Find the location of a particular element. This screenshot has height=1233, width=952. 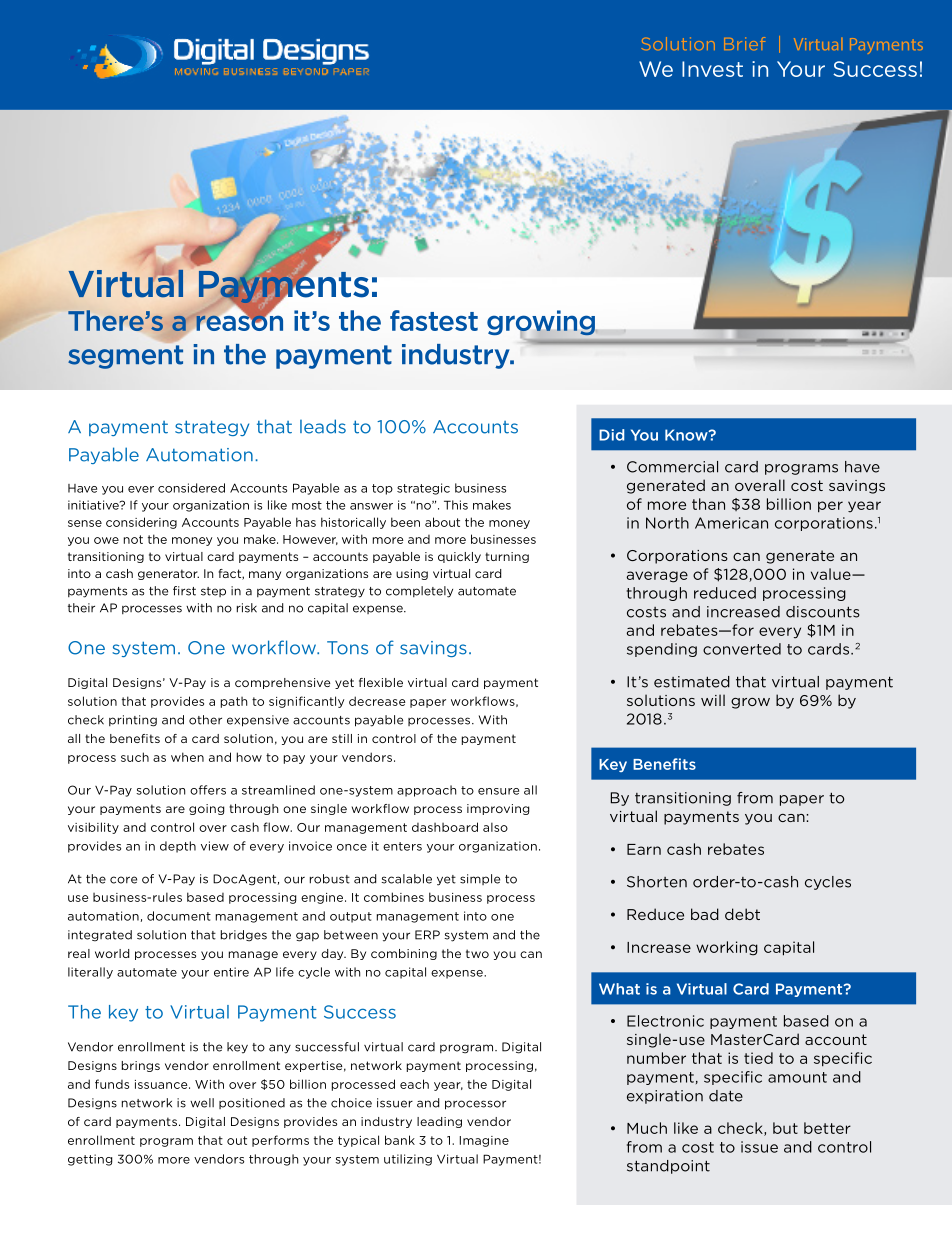

first is located at coordinates (184, 591).
